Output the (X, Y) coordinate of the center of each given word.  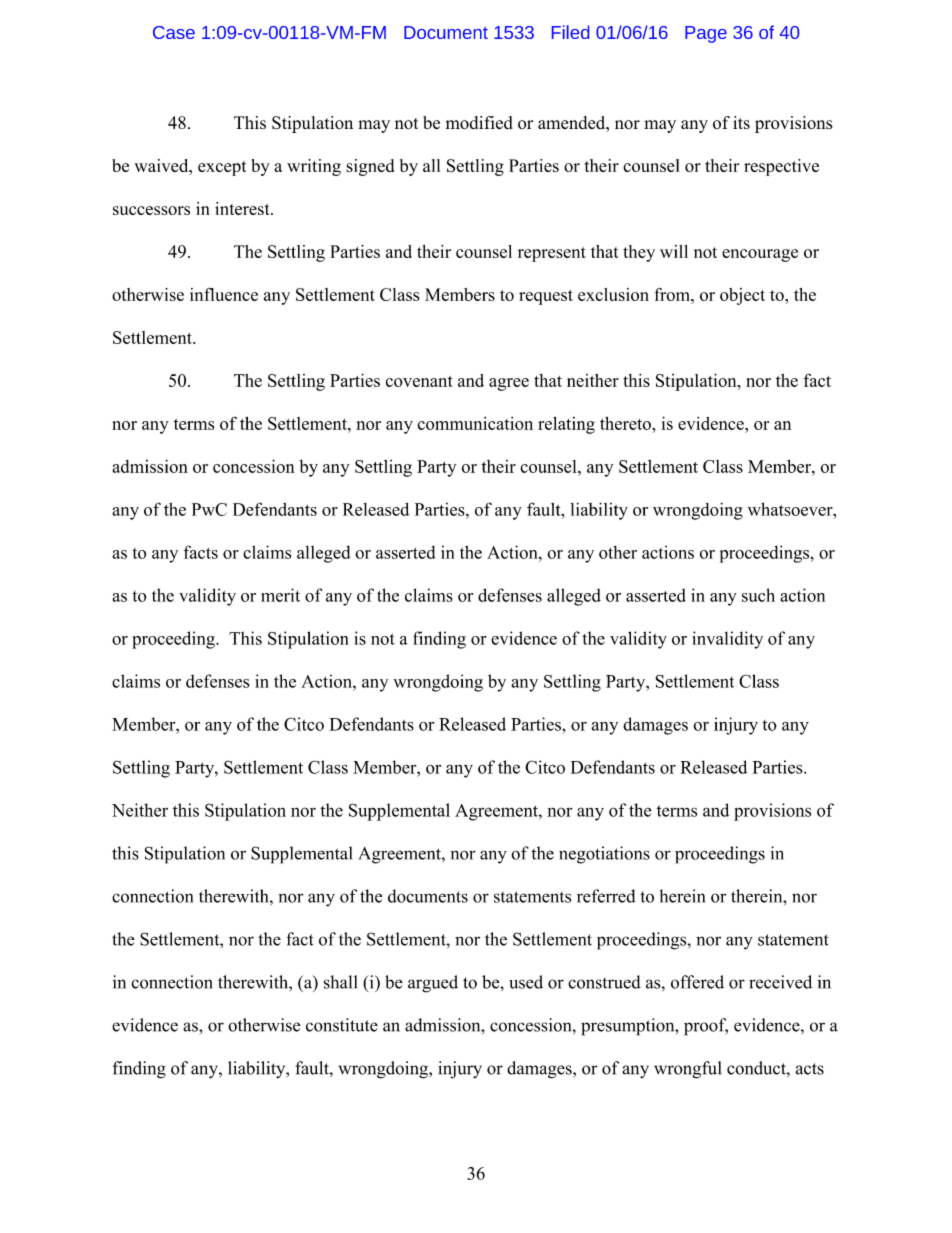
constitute (342, 1025)
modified (479, 123)
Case (174, 32)
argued (433, 984)
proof (706, 1027)
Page (706, 34)
